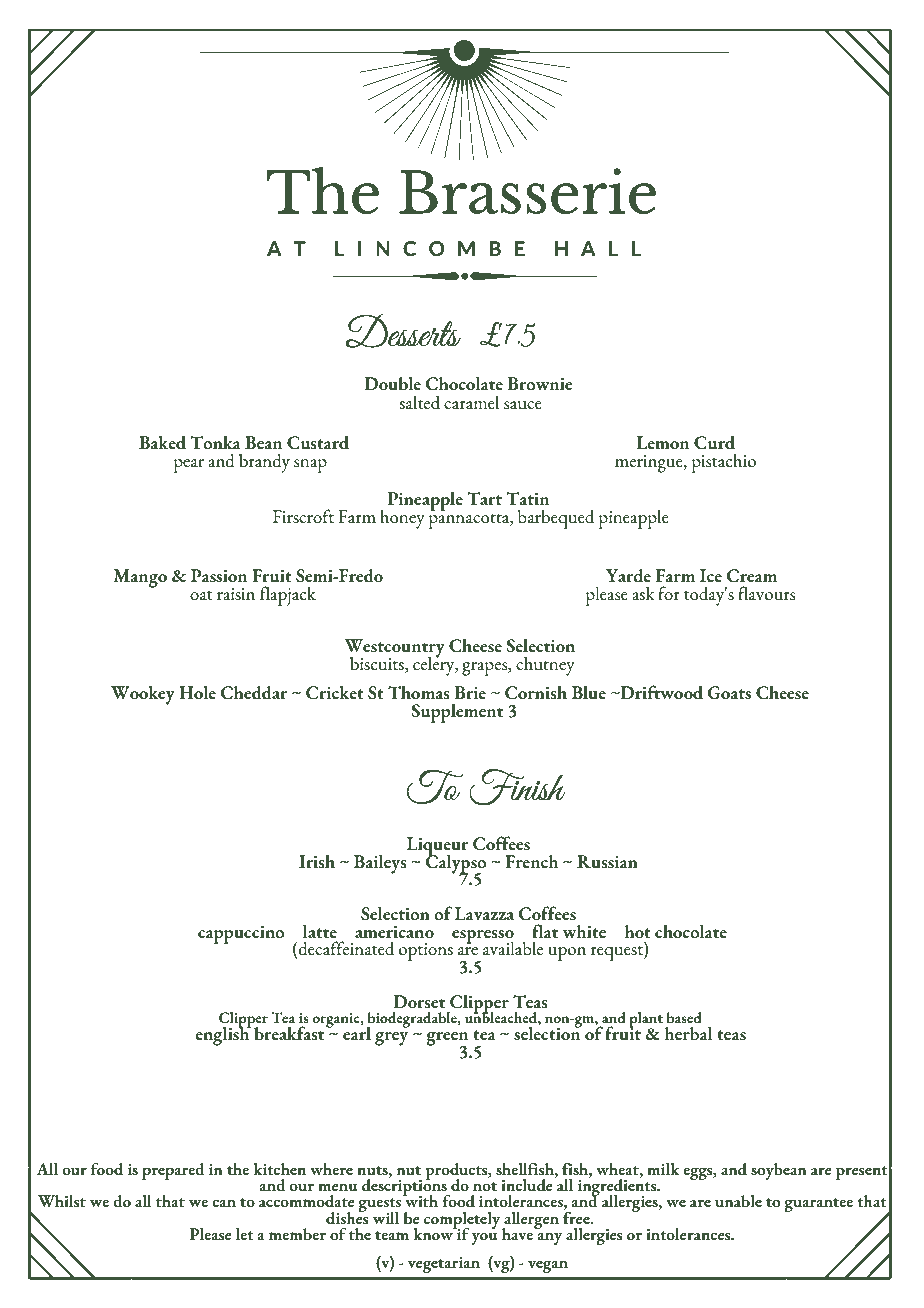  I want to click on unable, so click(738, 1201).
